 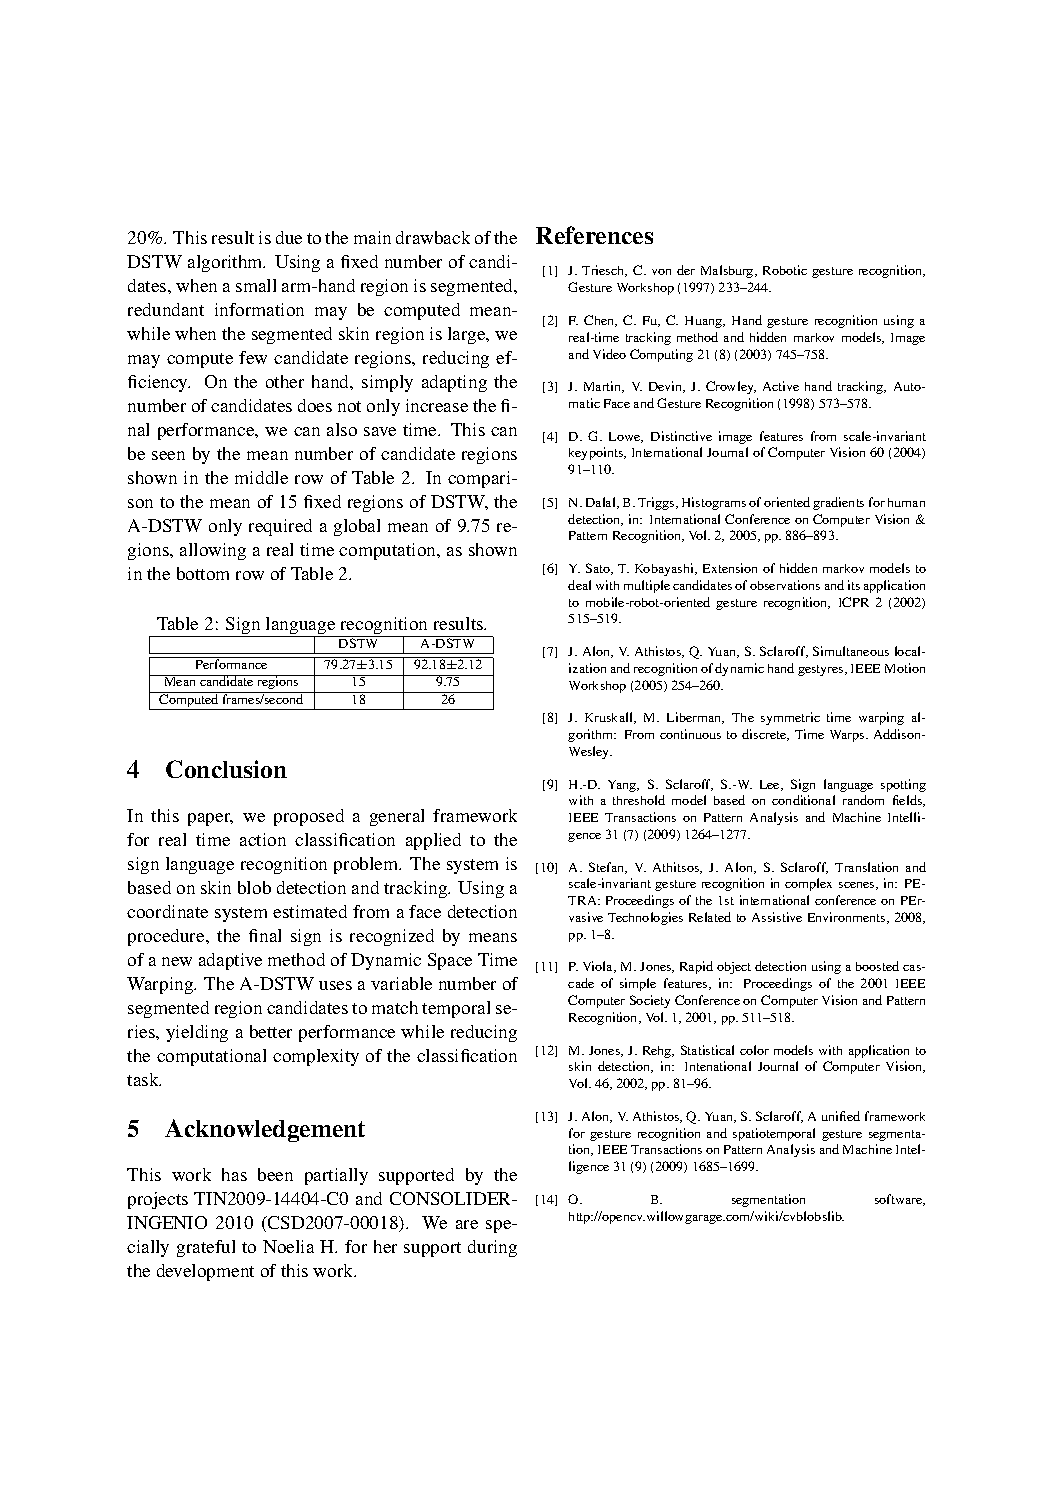 What do you see at coordinates (594, 235) in the screenshot?
I see `References` at bounding box center [594, 235].
